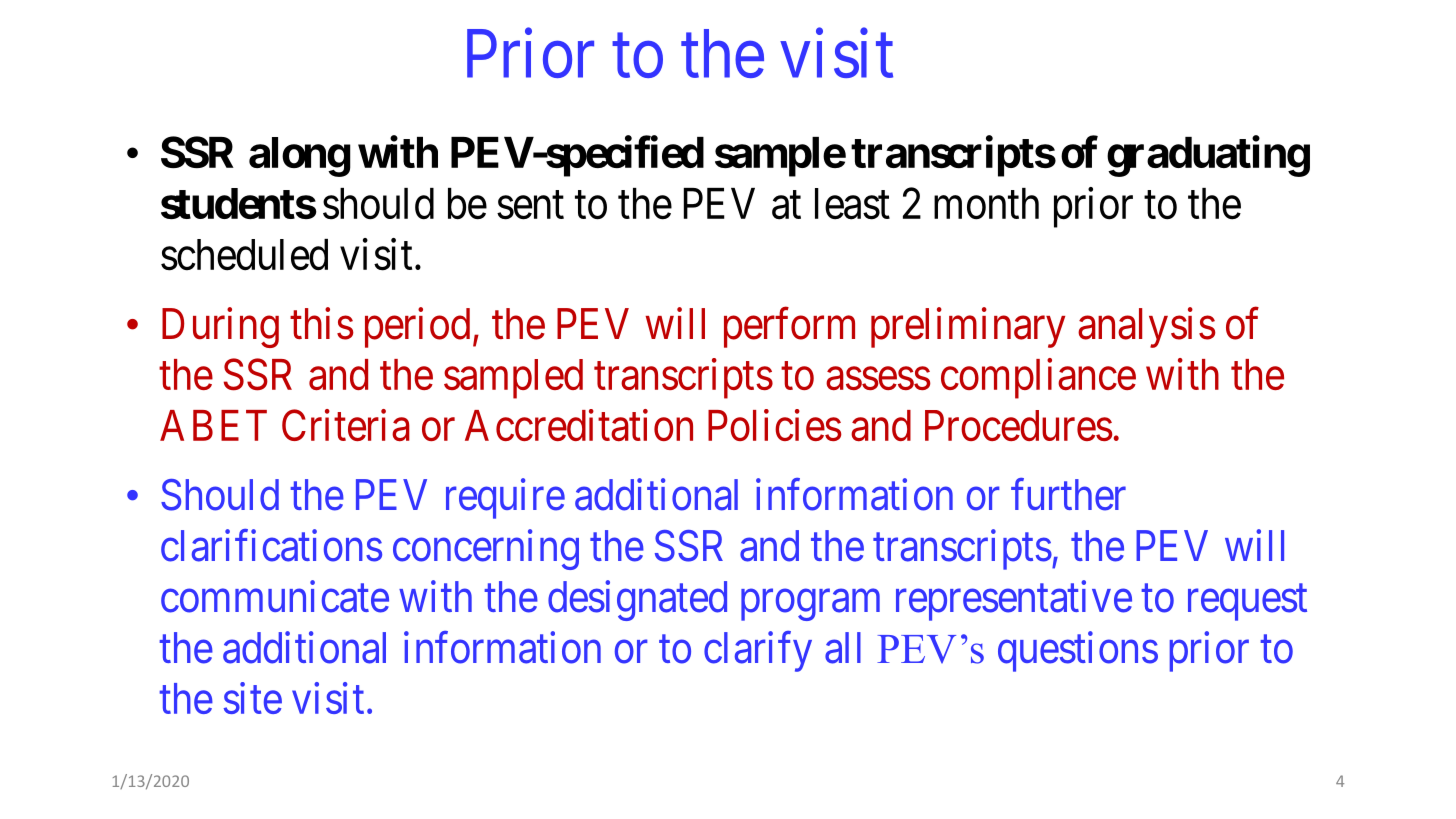 The height and width of the screenshot is (819, 1456). I want to click on concerning, so click(486, 549).
